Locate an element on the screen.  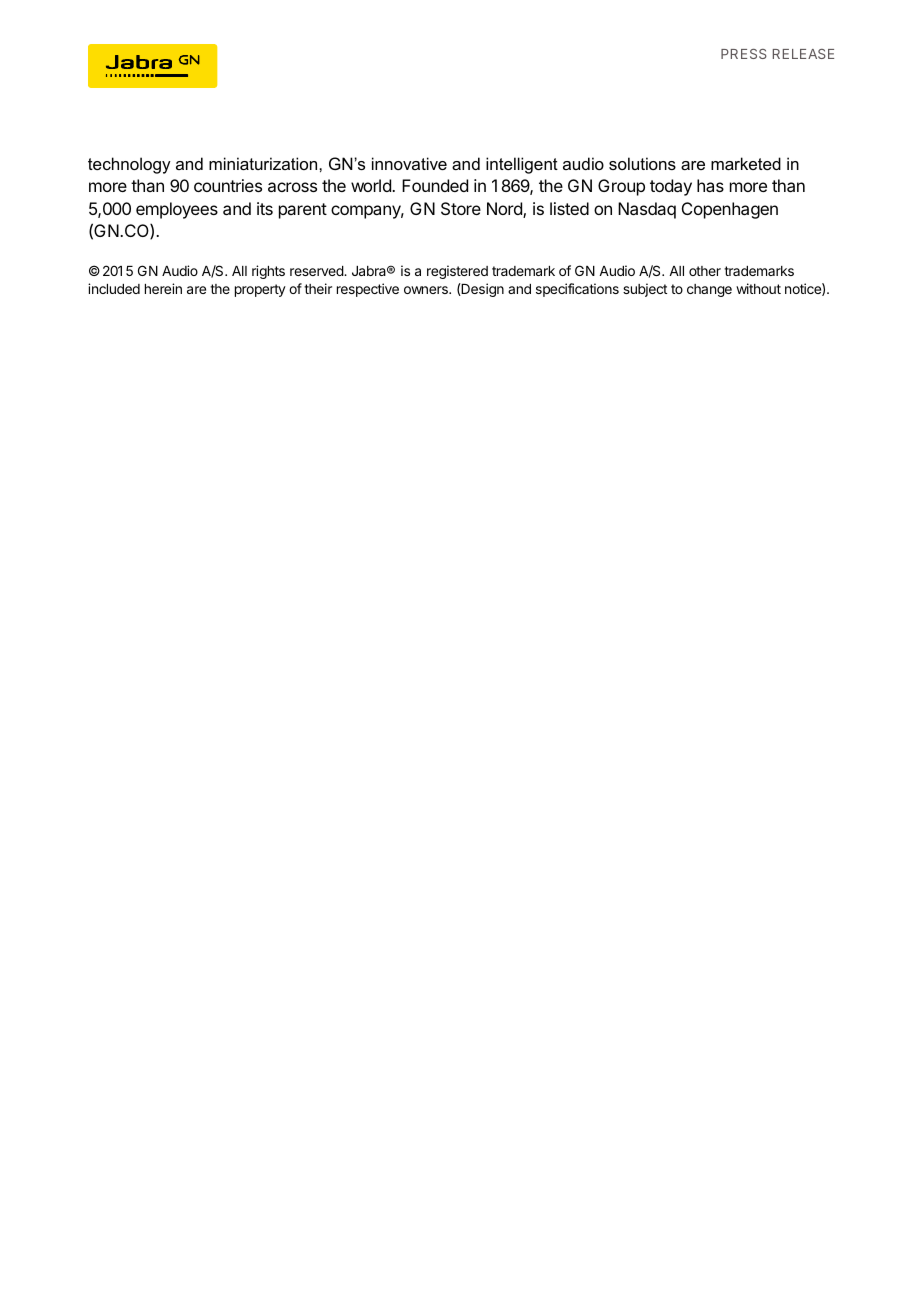
marketed is located at coordinates (746, 163).
